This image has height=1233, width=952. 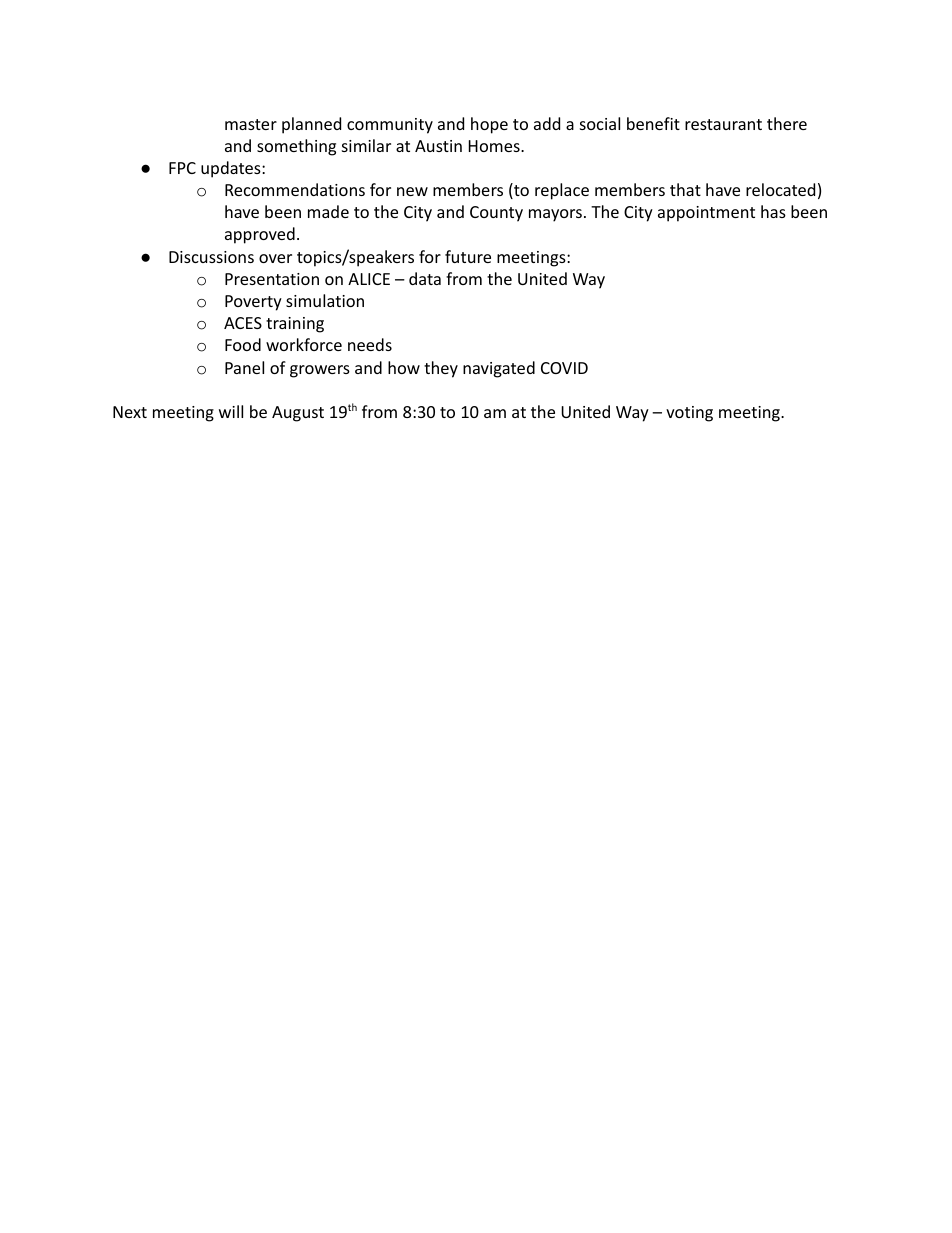 What do you see at coordinates (425, 278) in the image?
I see `data` at bounding box center [425, 278].
